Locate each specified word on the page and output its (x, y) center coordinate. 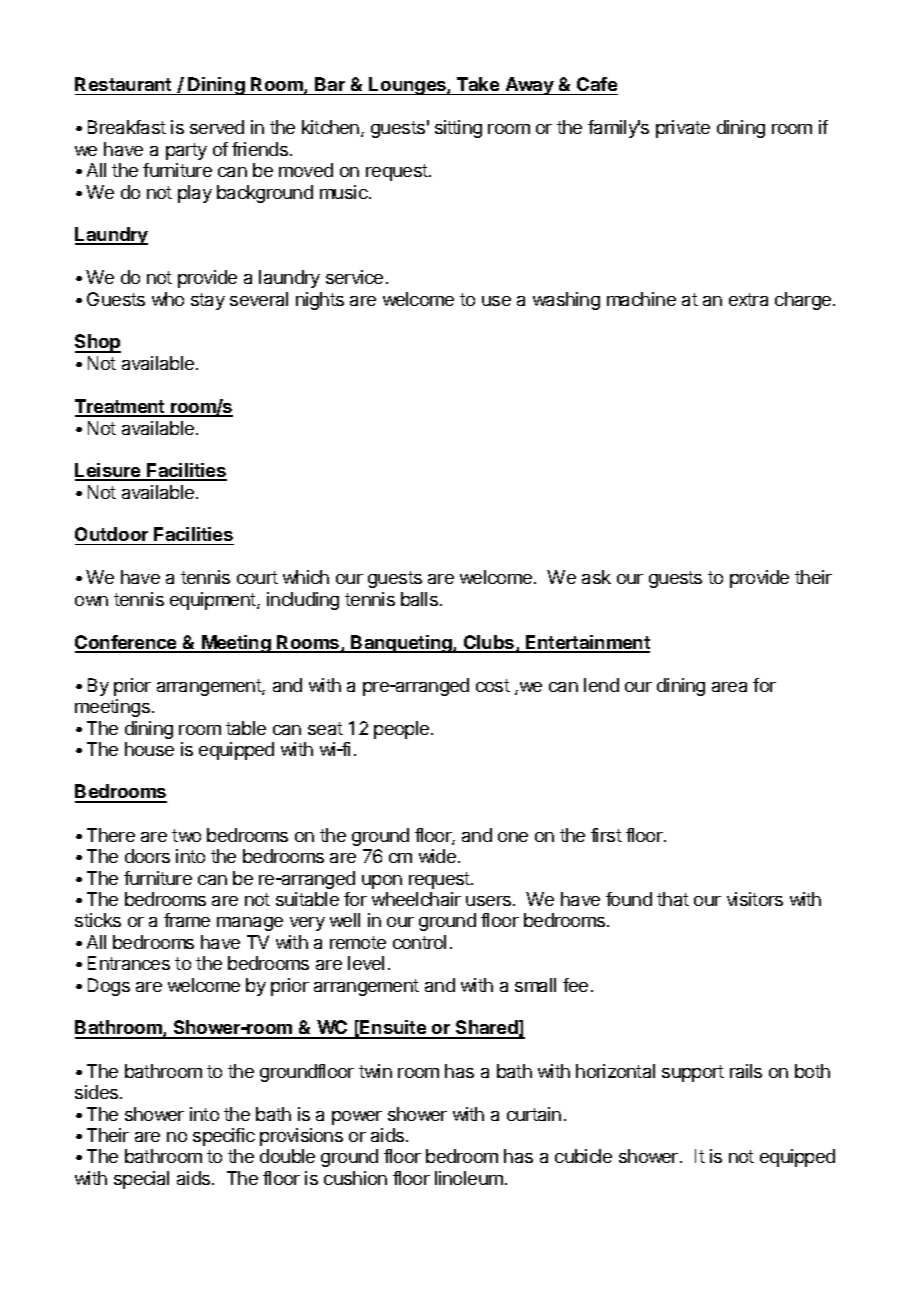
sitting (458, 129)
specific (224, 1137)
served (217, 127)
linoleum (469, 1178)
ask (596, 577)
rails (746, 1071)
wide (437, 856)
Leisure (109, 471)
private (683, 129)
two (186, 835)
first (606, 835)
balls (419, 599)
